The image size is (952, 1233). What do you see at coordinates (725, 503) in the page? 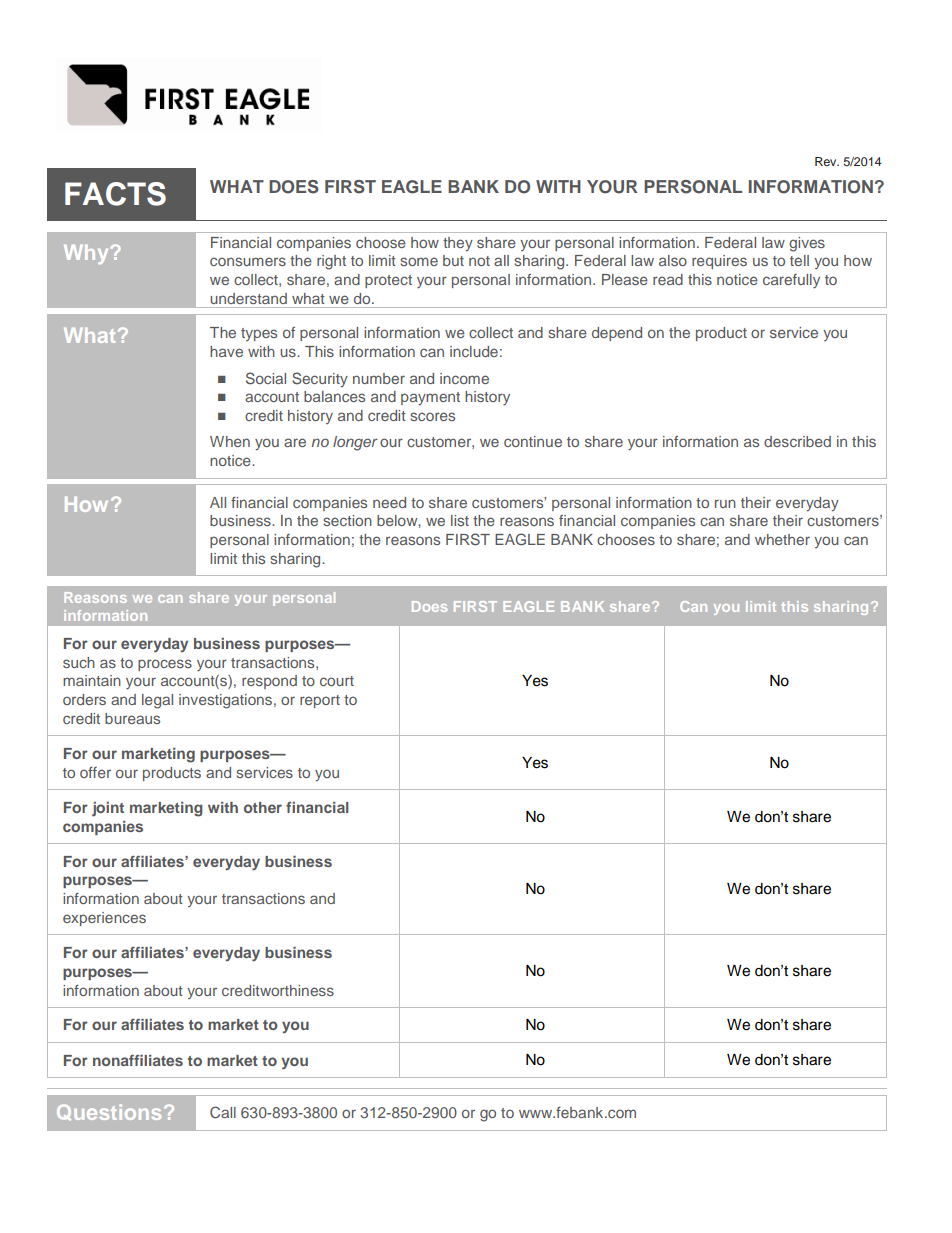
I see `run` at bounding box center [725, 503].
